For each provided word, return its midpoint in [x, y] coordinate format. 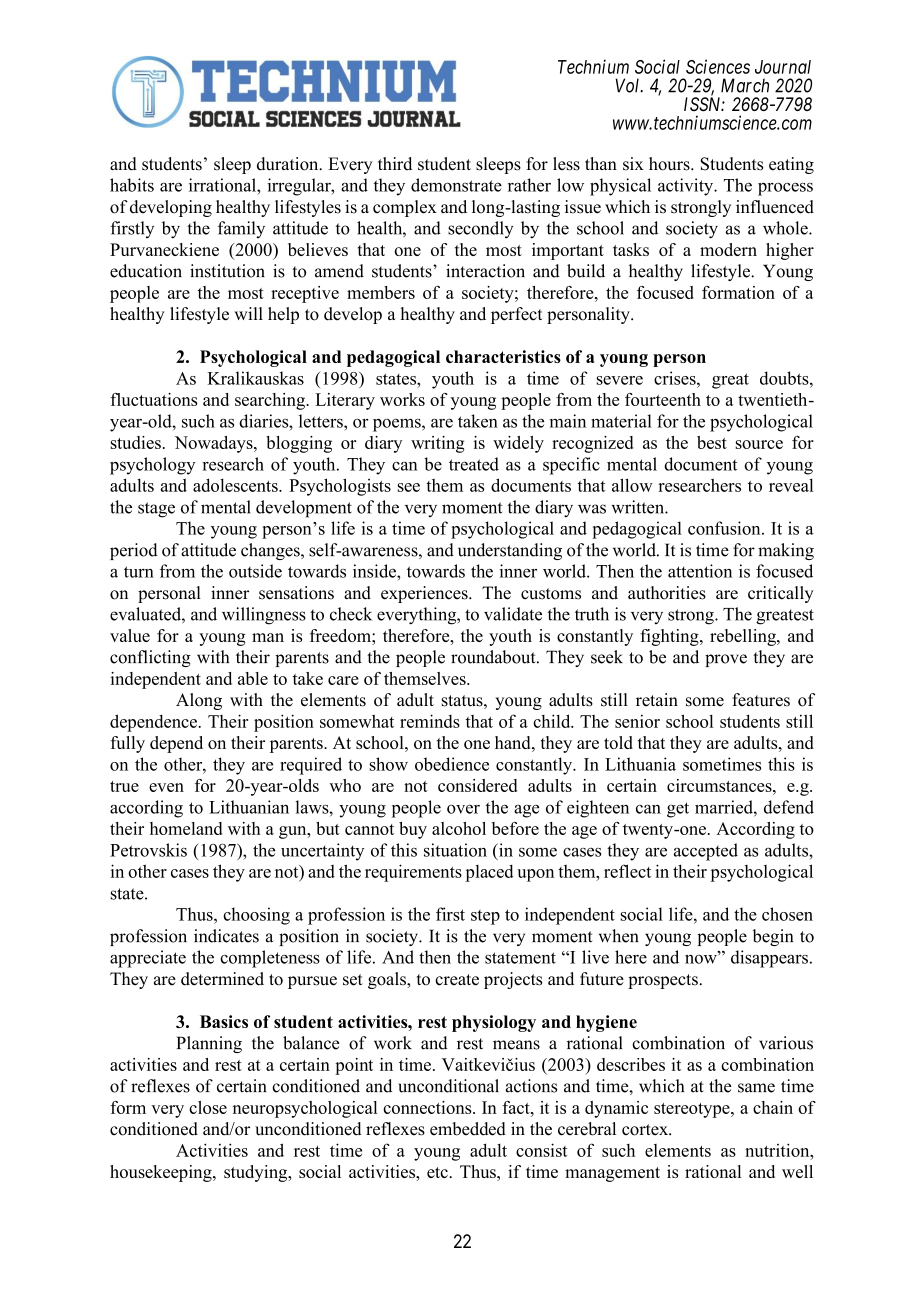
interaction [485, 271]
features [761, 700]
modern [728, 249]
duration [289, 164]
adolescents [236, 485]
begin [773, 937]
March [745, 85]
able [253, 678]
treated [474, 464]
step [485, 917]
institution [227, 271]
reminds [430, 721]
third [395, 164]
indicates [226, 936]
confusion [725, 528]
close [208, 1107]
